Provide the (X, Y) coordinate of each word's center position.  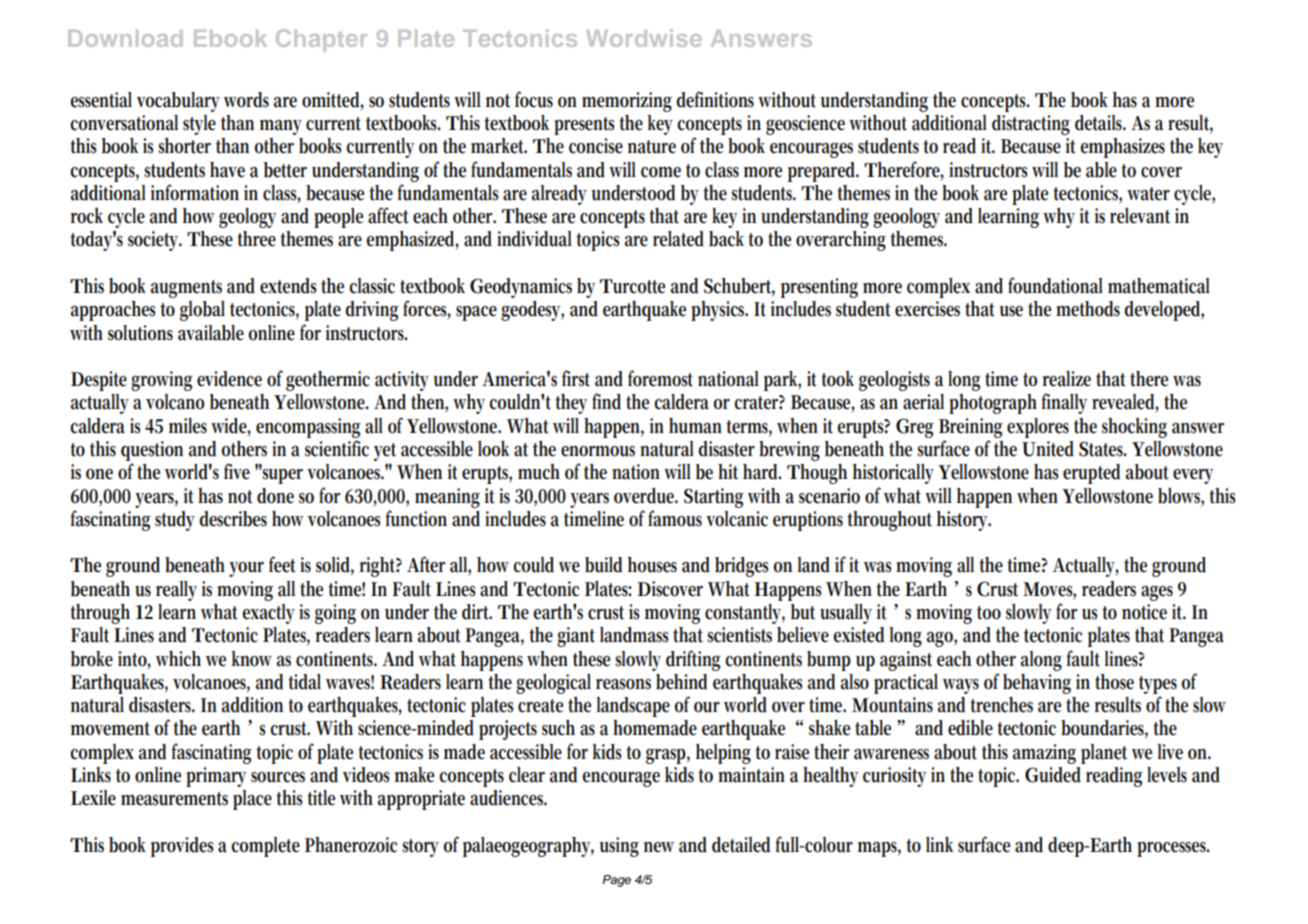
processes (1173, 849)
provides (182, 847)
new (659, 847)
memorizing (627, 102)
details (1100, 123)
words (246, 100)
